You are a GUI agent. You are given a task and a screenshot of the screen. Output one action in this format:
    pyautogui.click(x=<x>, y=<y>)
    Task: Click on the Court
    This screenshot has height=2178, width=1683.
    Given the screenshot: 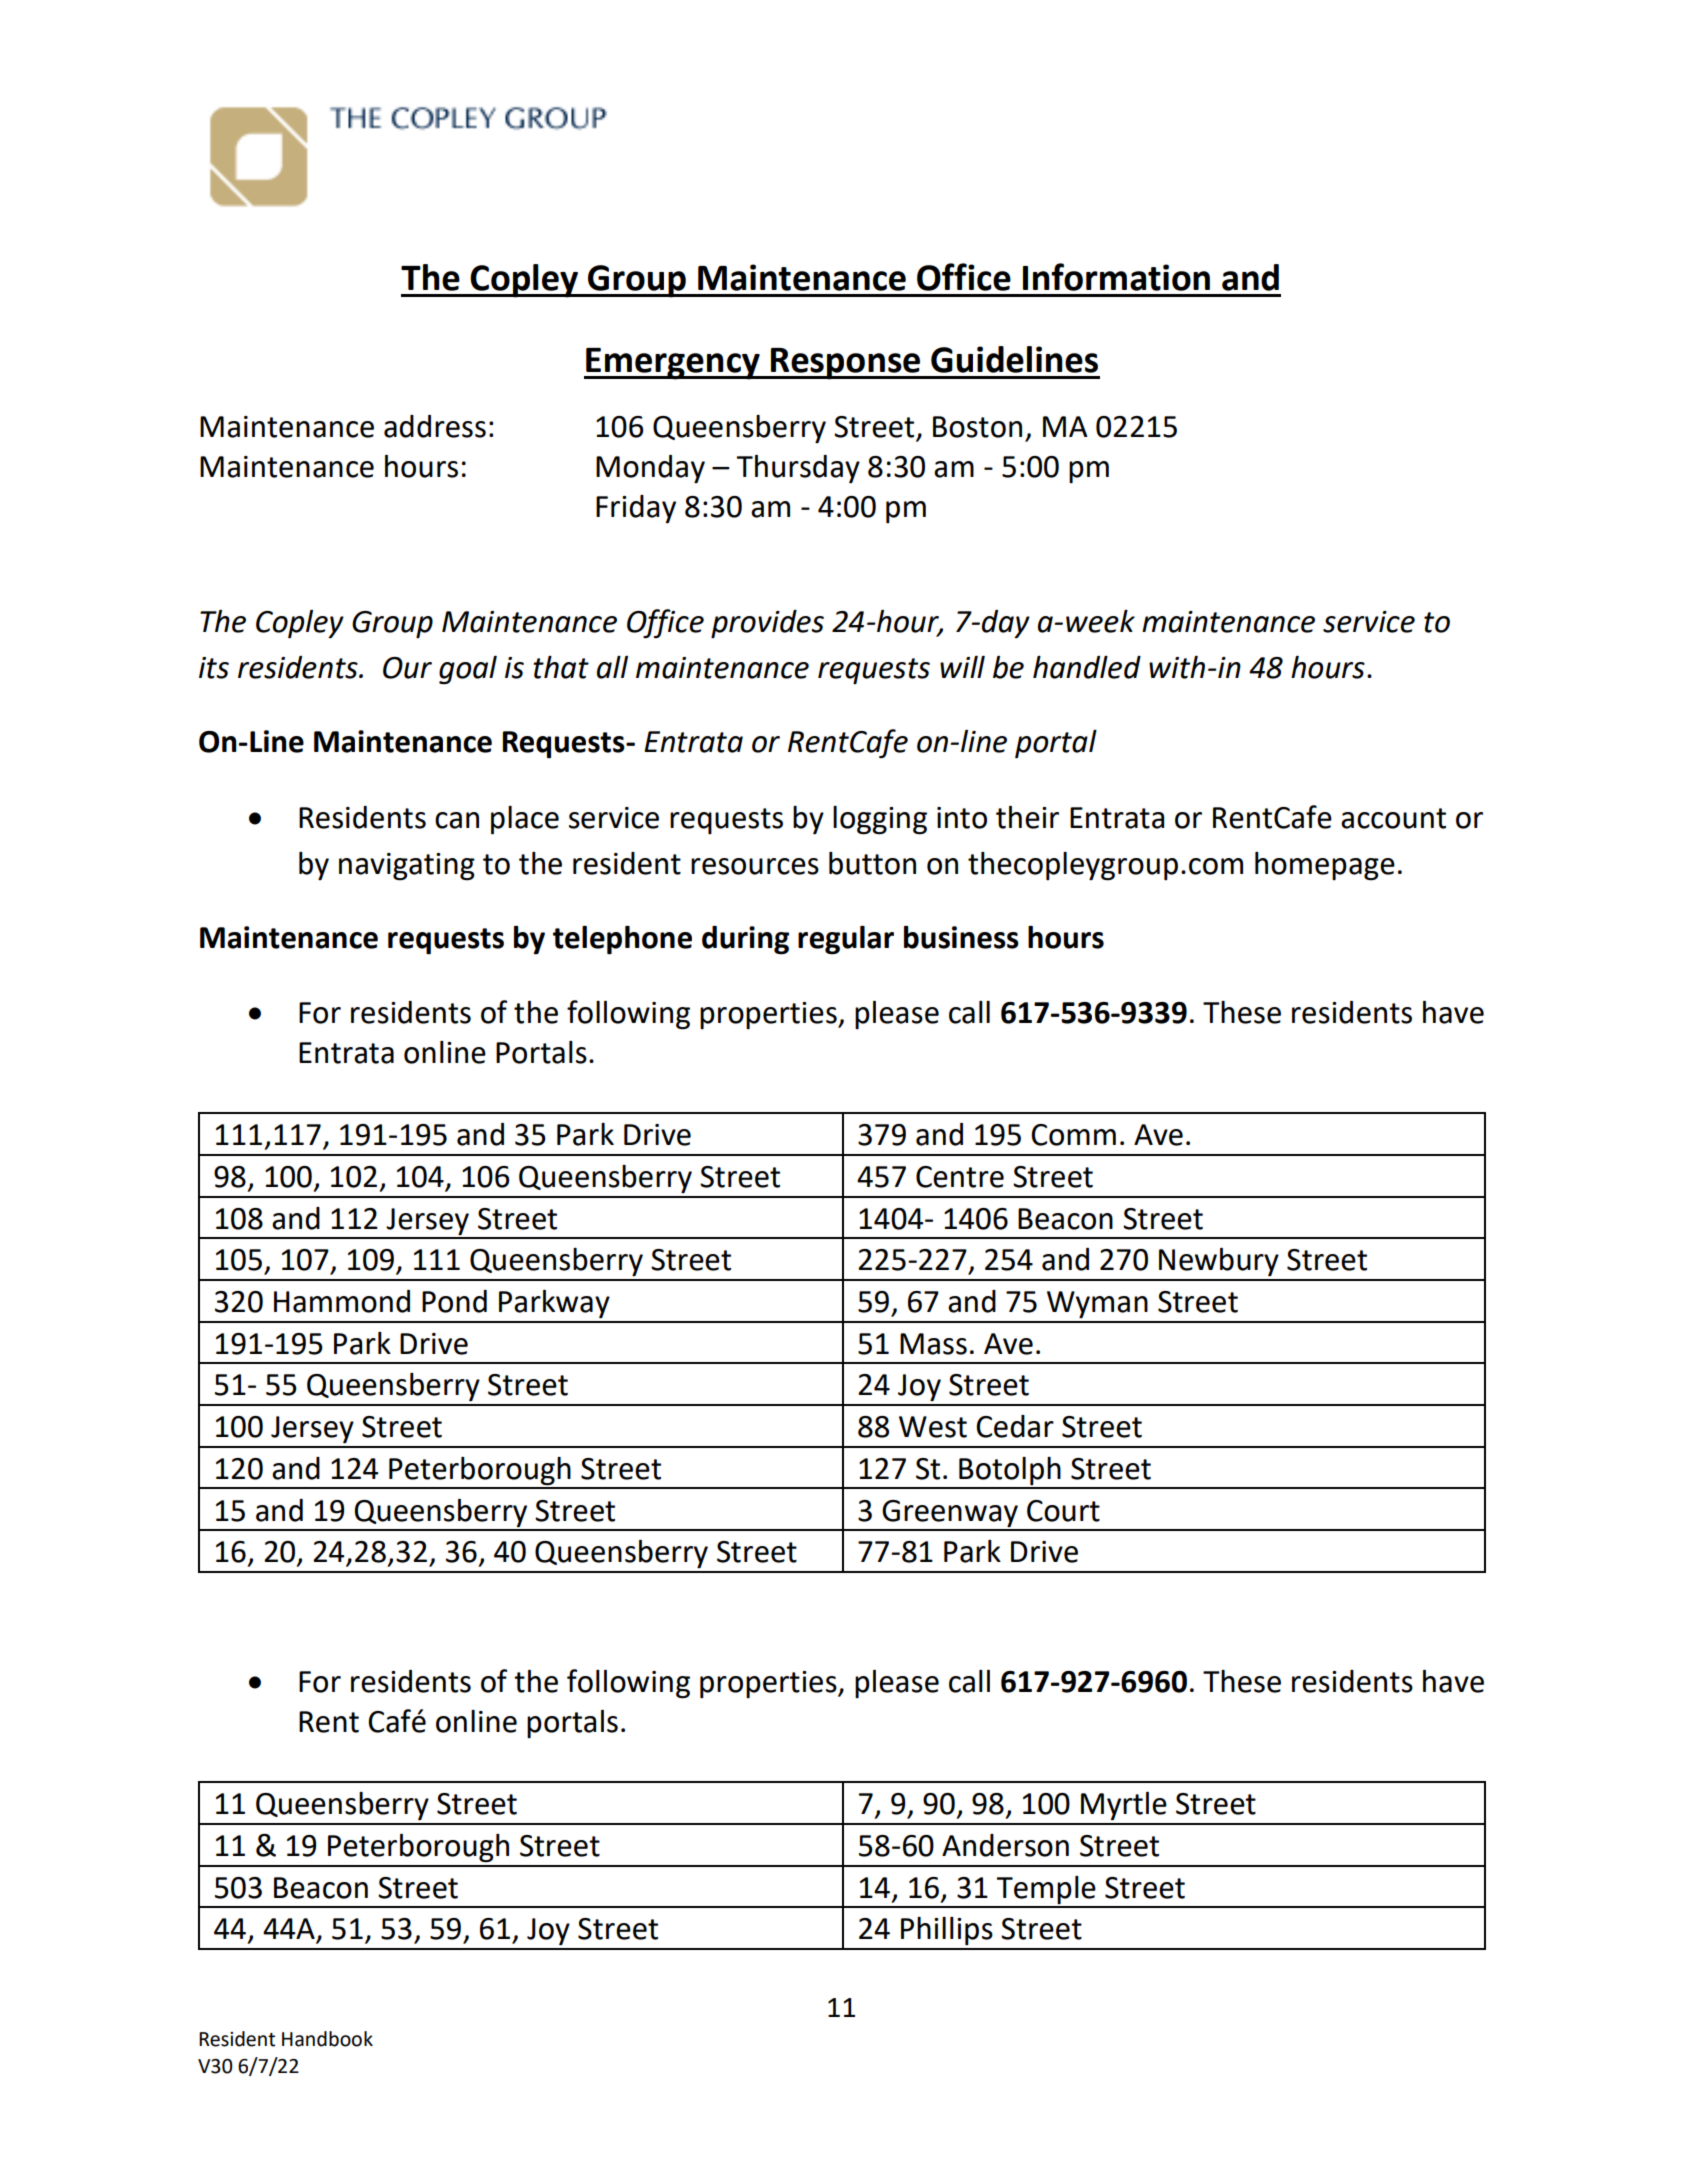 What is the action you would take?
    pyautogui.click(x=1063, y=1511)
